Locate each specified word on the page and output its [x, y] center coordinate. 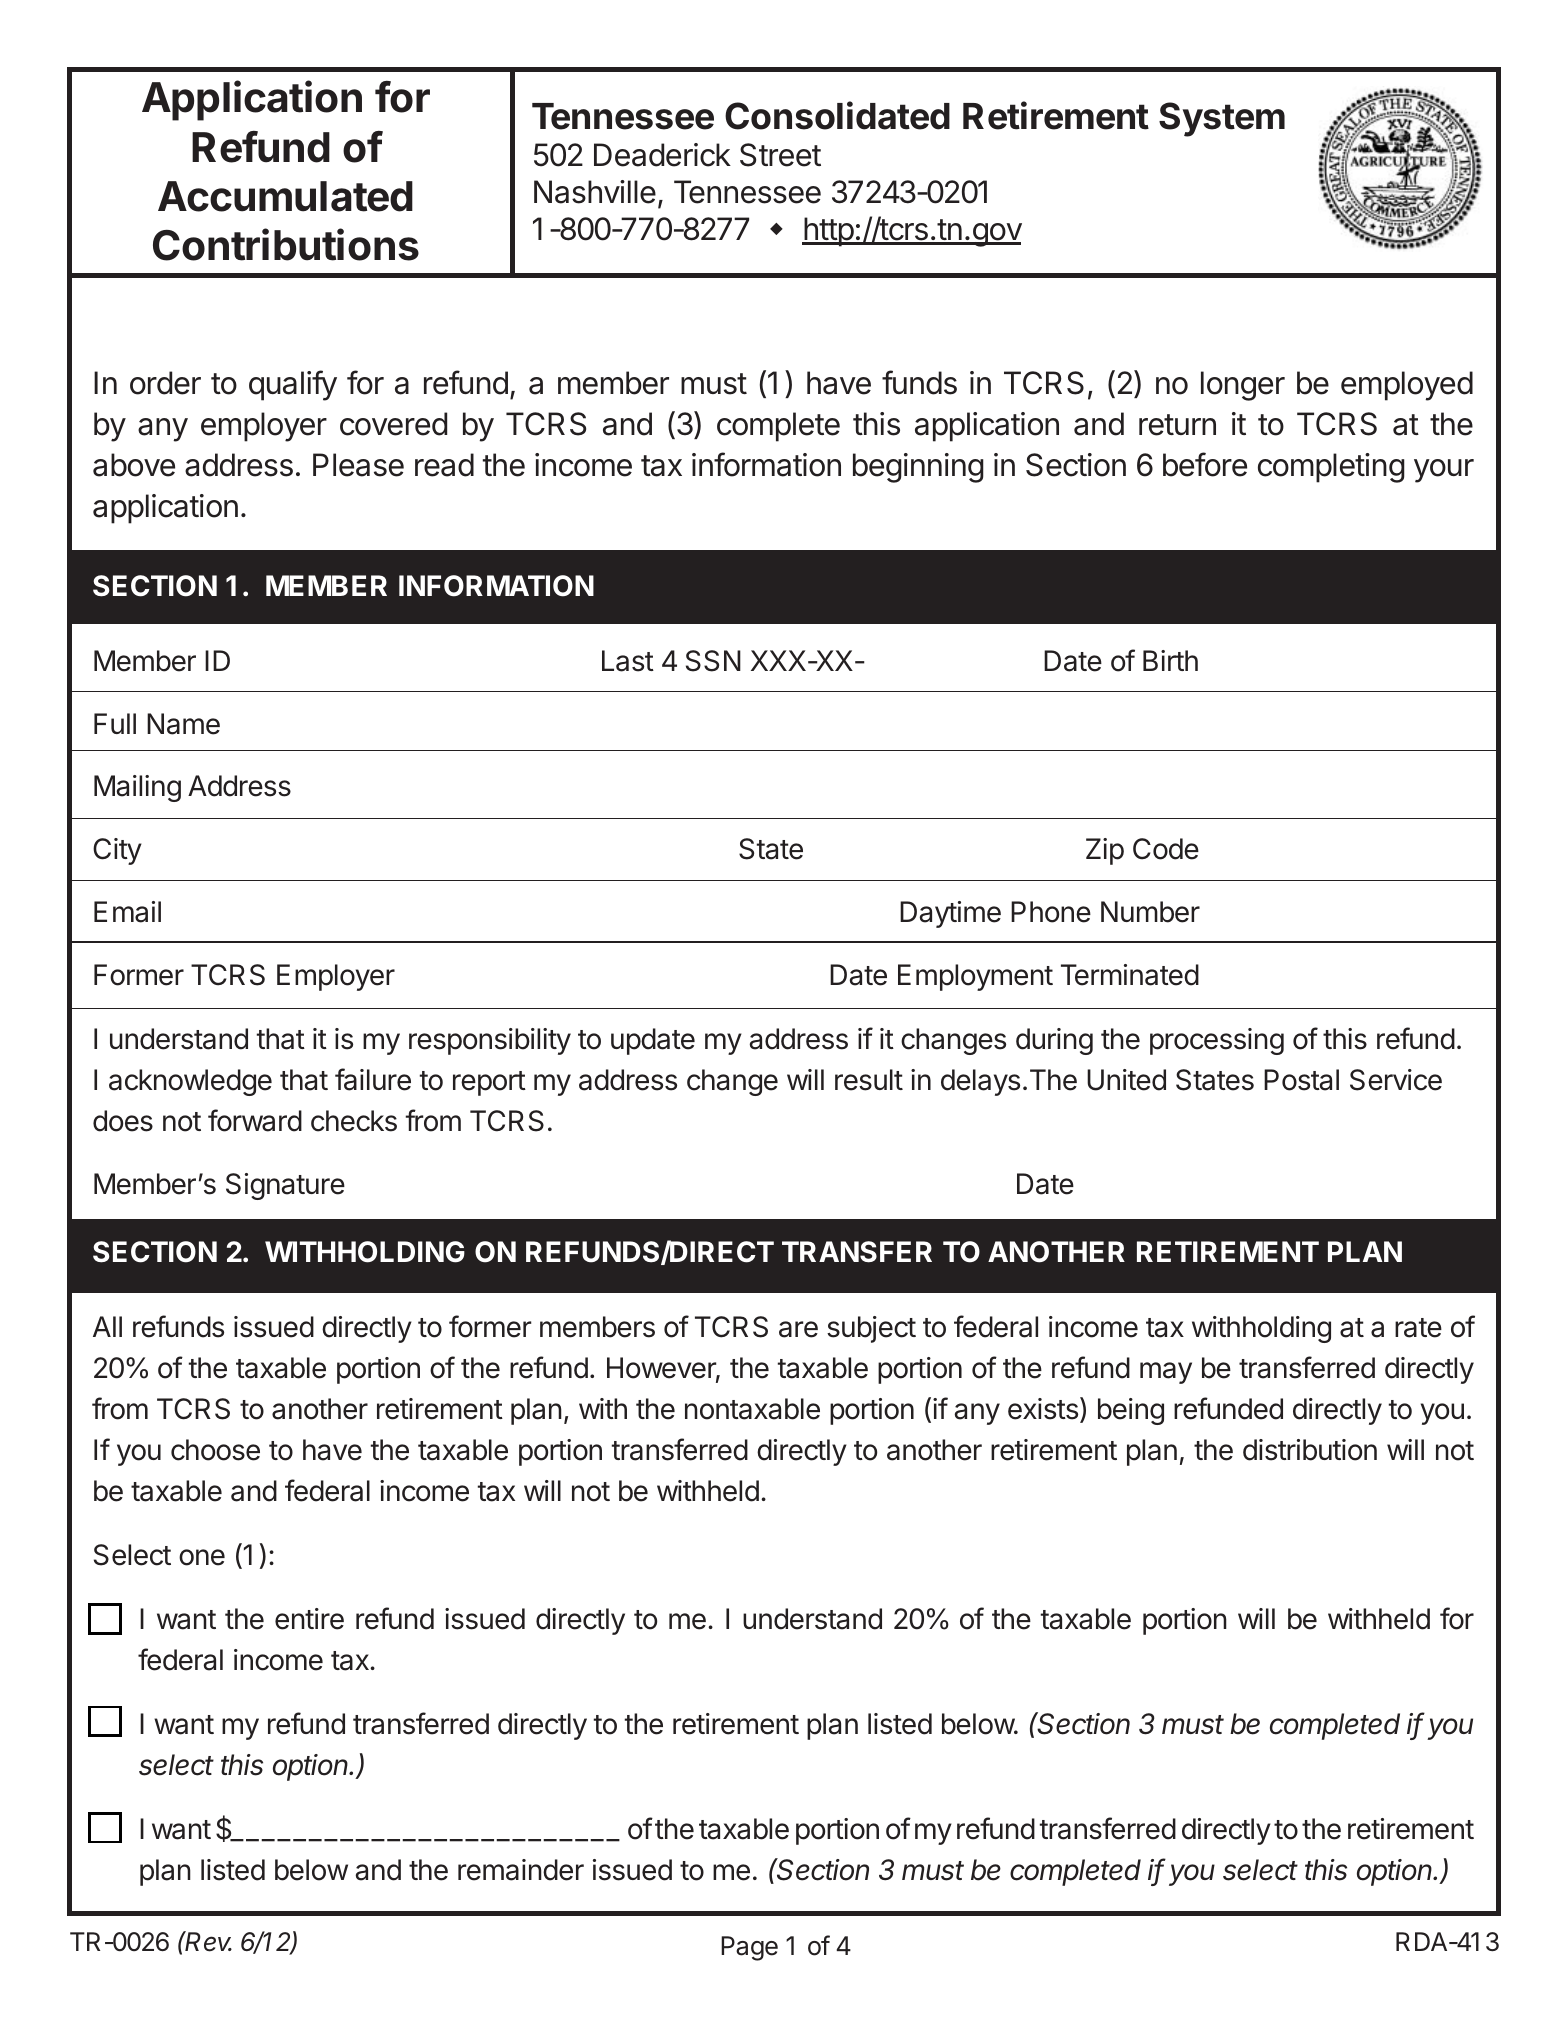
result [869, 1080]
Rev [208, 1941]
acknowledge [190, 1082]
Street [780, 155]
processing [1217, 1041]
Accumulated [285, 196]
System [1222, 119]
